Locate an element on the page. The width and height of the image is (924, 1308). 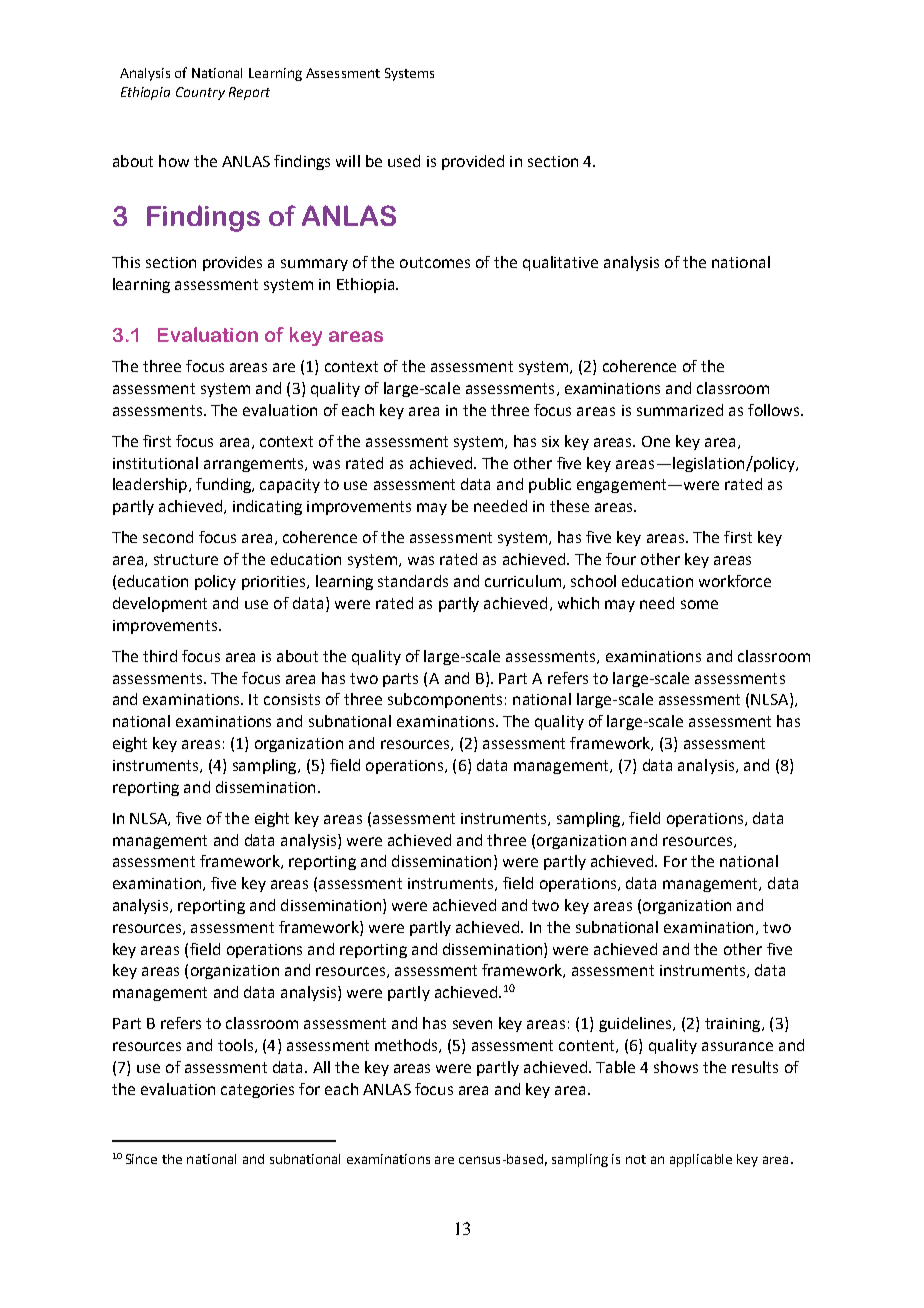
seven is located at coordinates (472, 1024).
